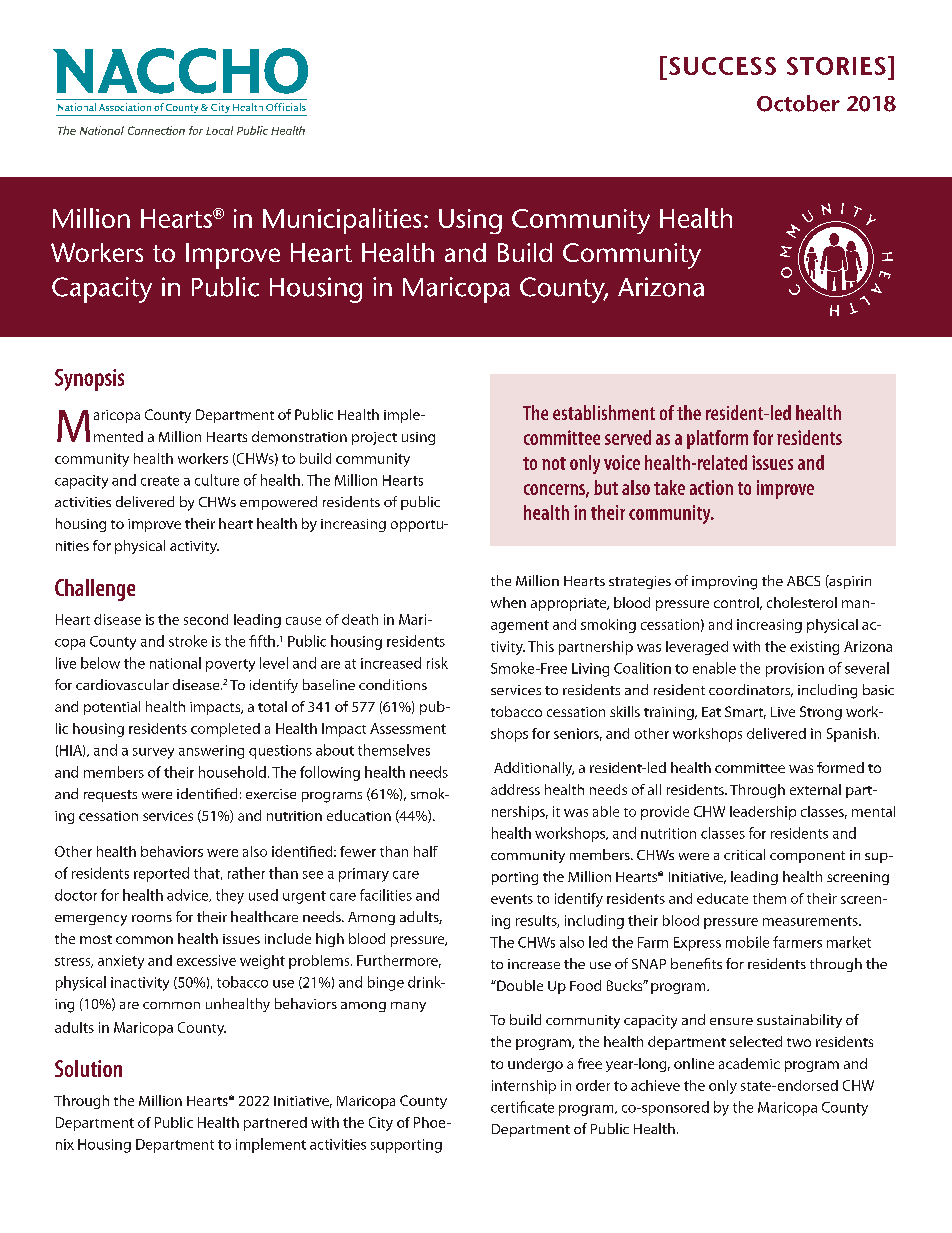 The height and width of the page is (1233, 952). Describe the element at coordinates (534, 769) in the page. I see `Additionally` at that location.
